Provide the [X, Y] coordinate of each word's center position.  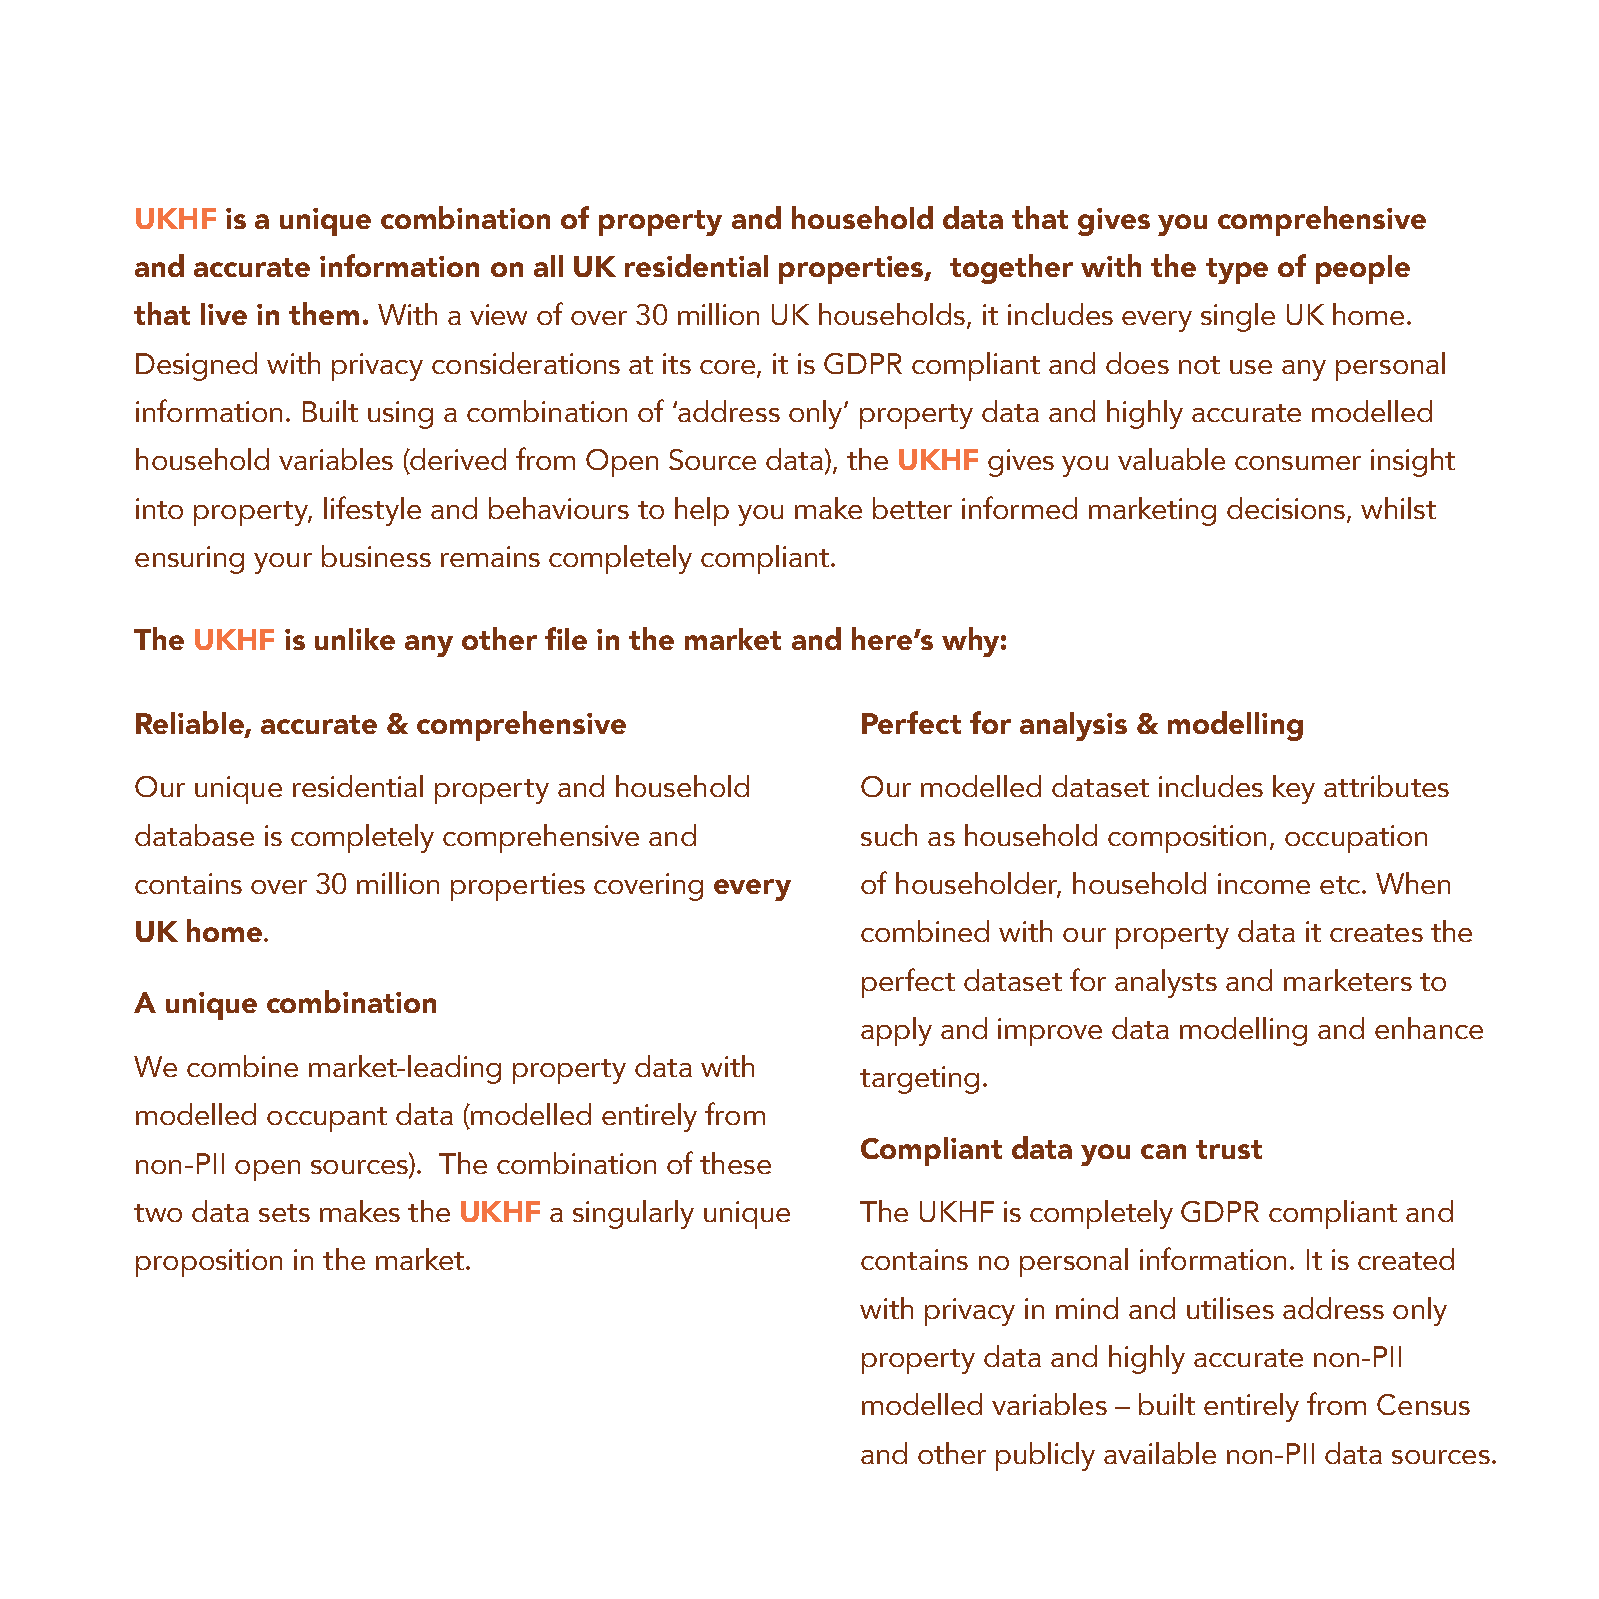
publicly [1045, 1456]
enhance [1429, 1028]
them [324, 313]
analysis [1073, 726]
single [1238, 317]
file [566, 638]
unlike [355, 639]
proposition [209, 1263]
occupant [327, 1119]
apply [896, 1031]
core [729, 368]
